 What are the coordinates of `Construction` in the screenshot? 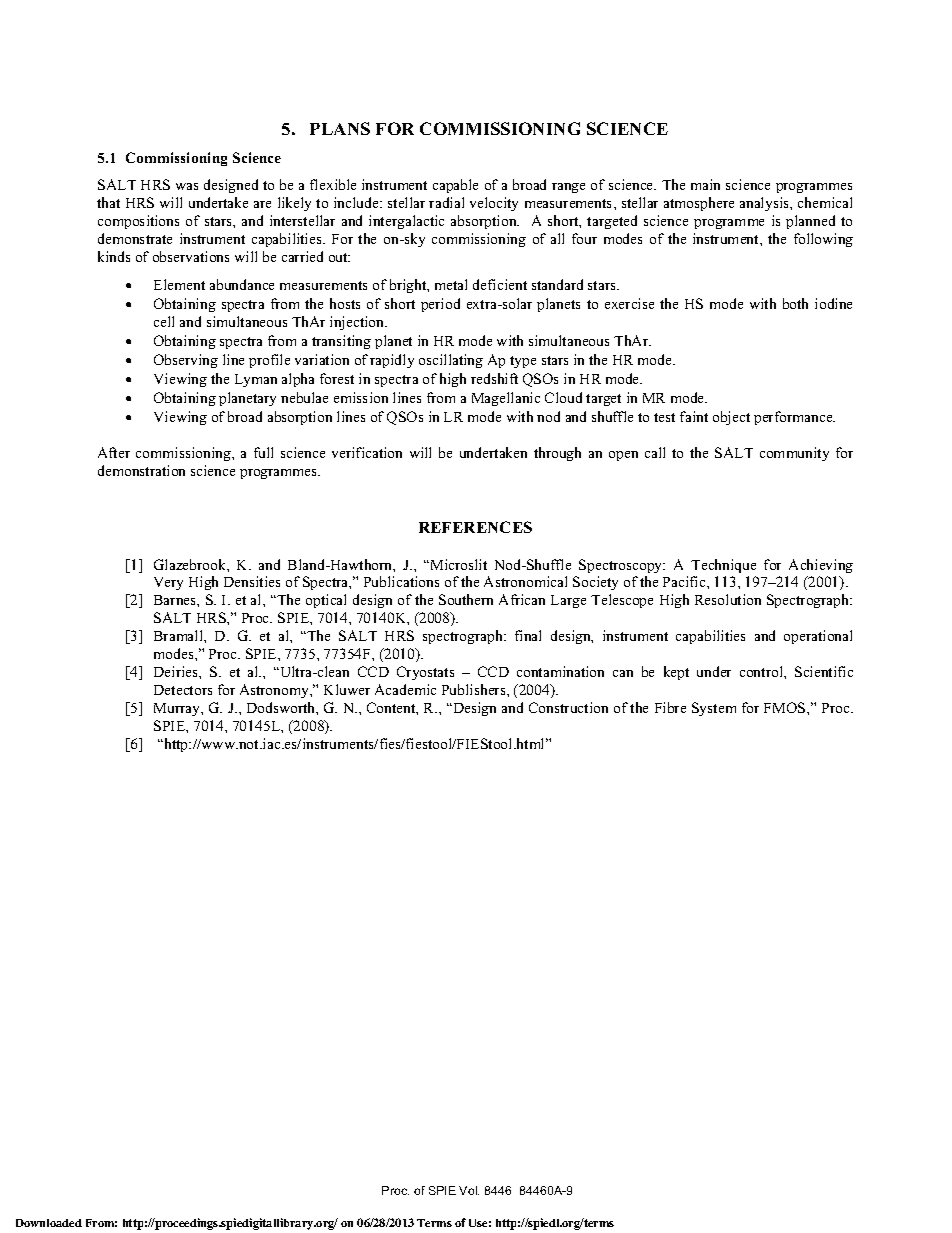 It's located at (568, 707).
